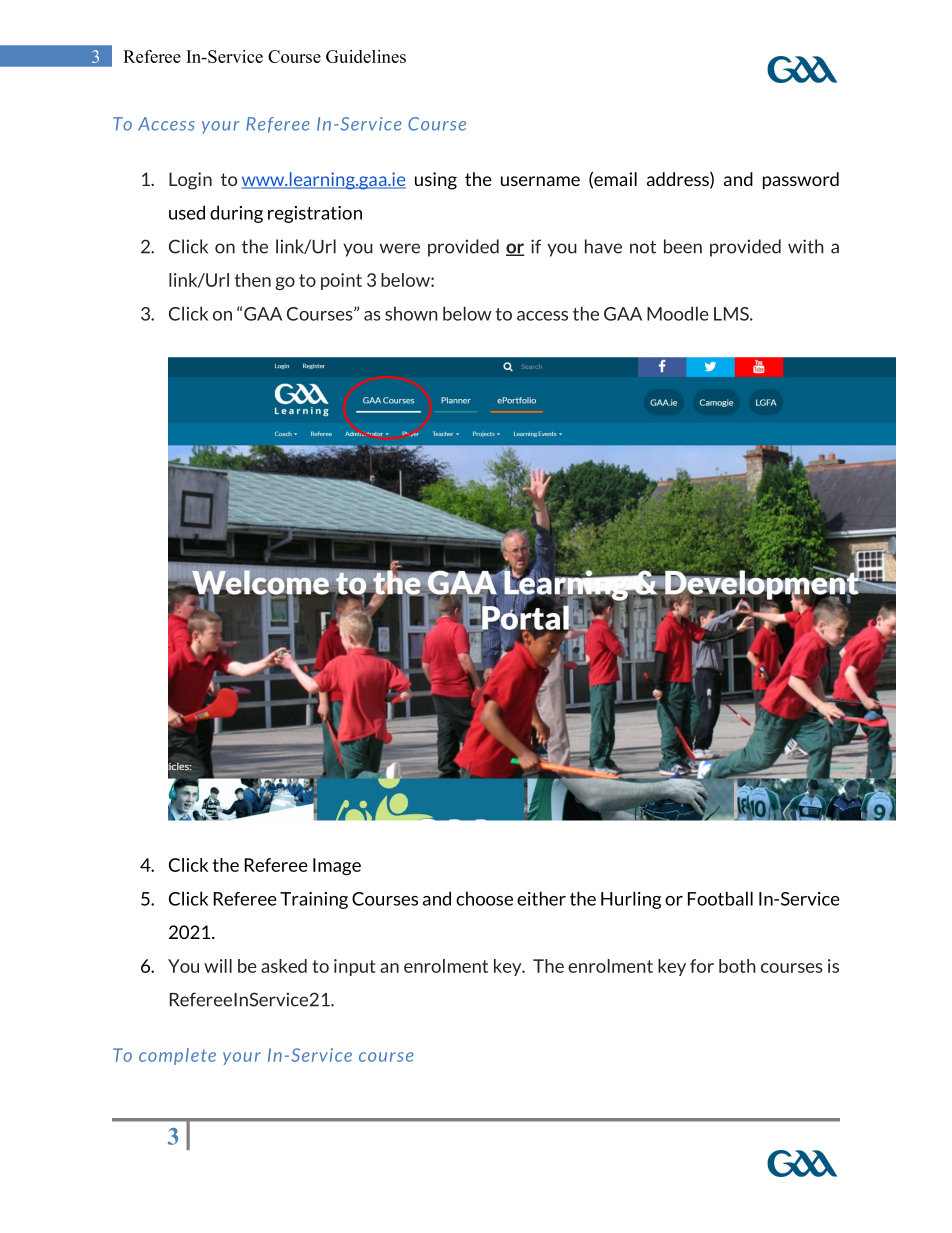  Describe the element at coordinates (366, 56) in the screenshot. I see `Guidelines` at that location.
